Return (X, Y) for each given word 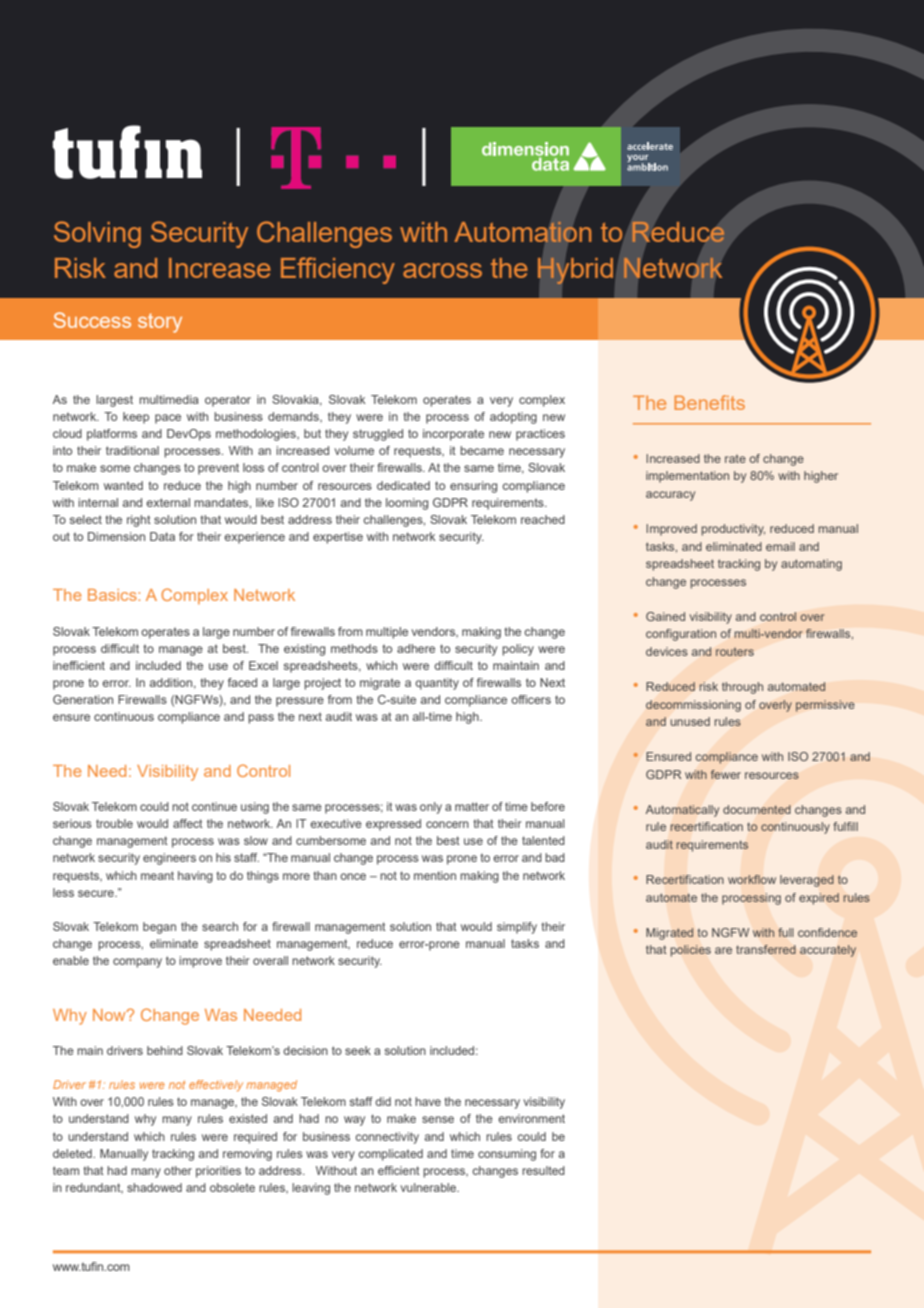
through (742, 688)
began (159, 928)
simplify (517, 928)
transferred (766, 949)
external (168, 502)
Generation (83, 699)
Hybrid (575, 271)
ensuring (473, 487)
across (442, 270)
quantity (437, 684)
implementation (687, 477)
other (178, 1170)
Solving (97, 234)
